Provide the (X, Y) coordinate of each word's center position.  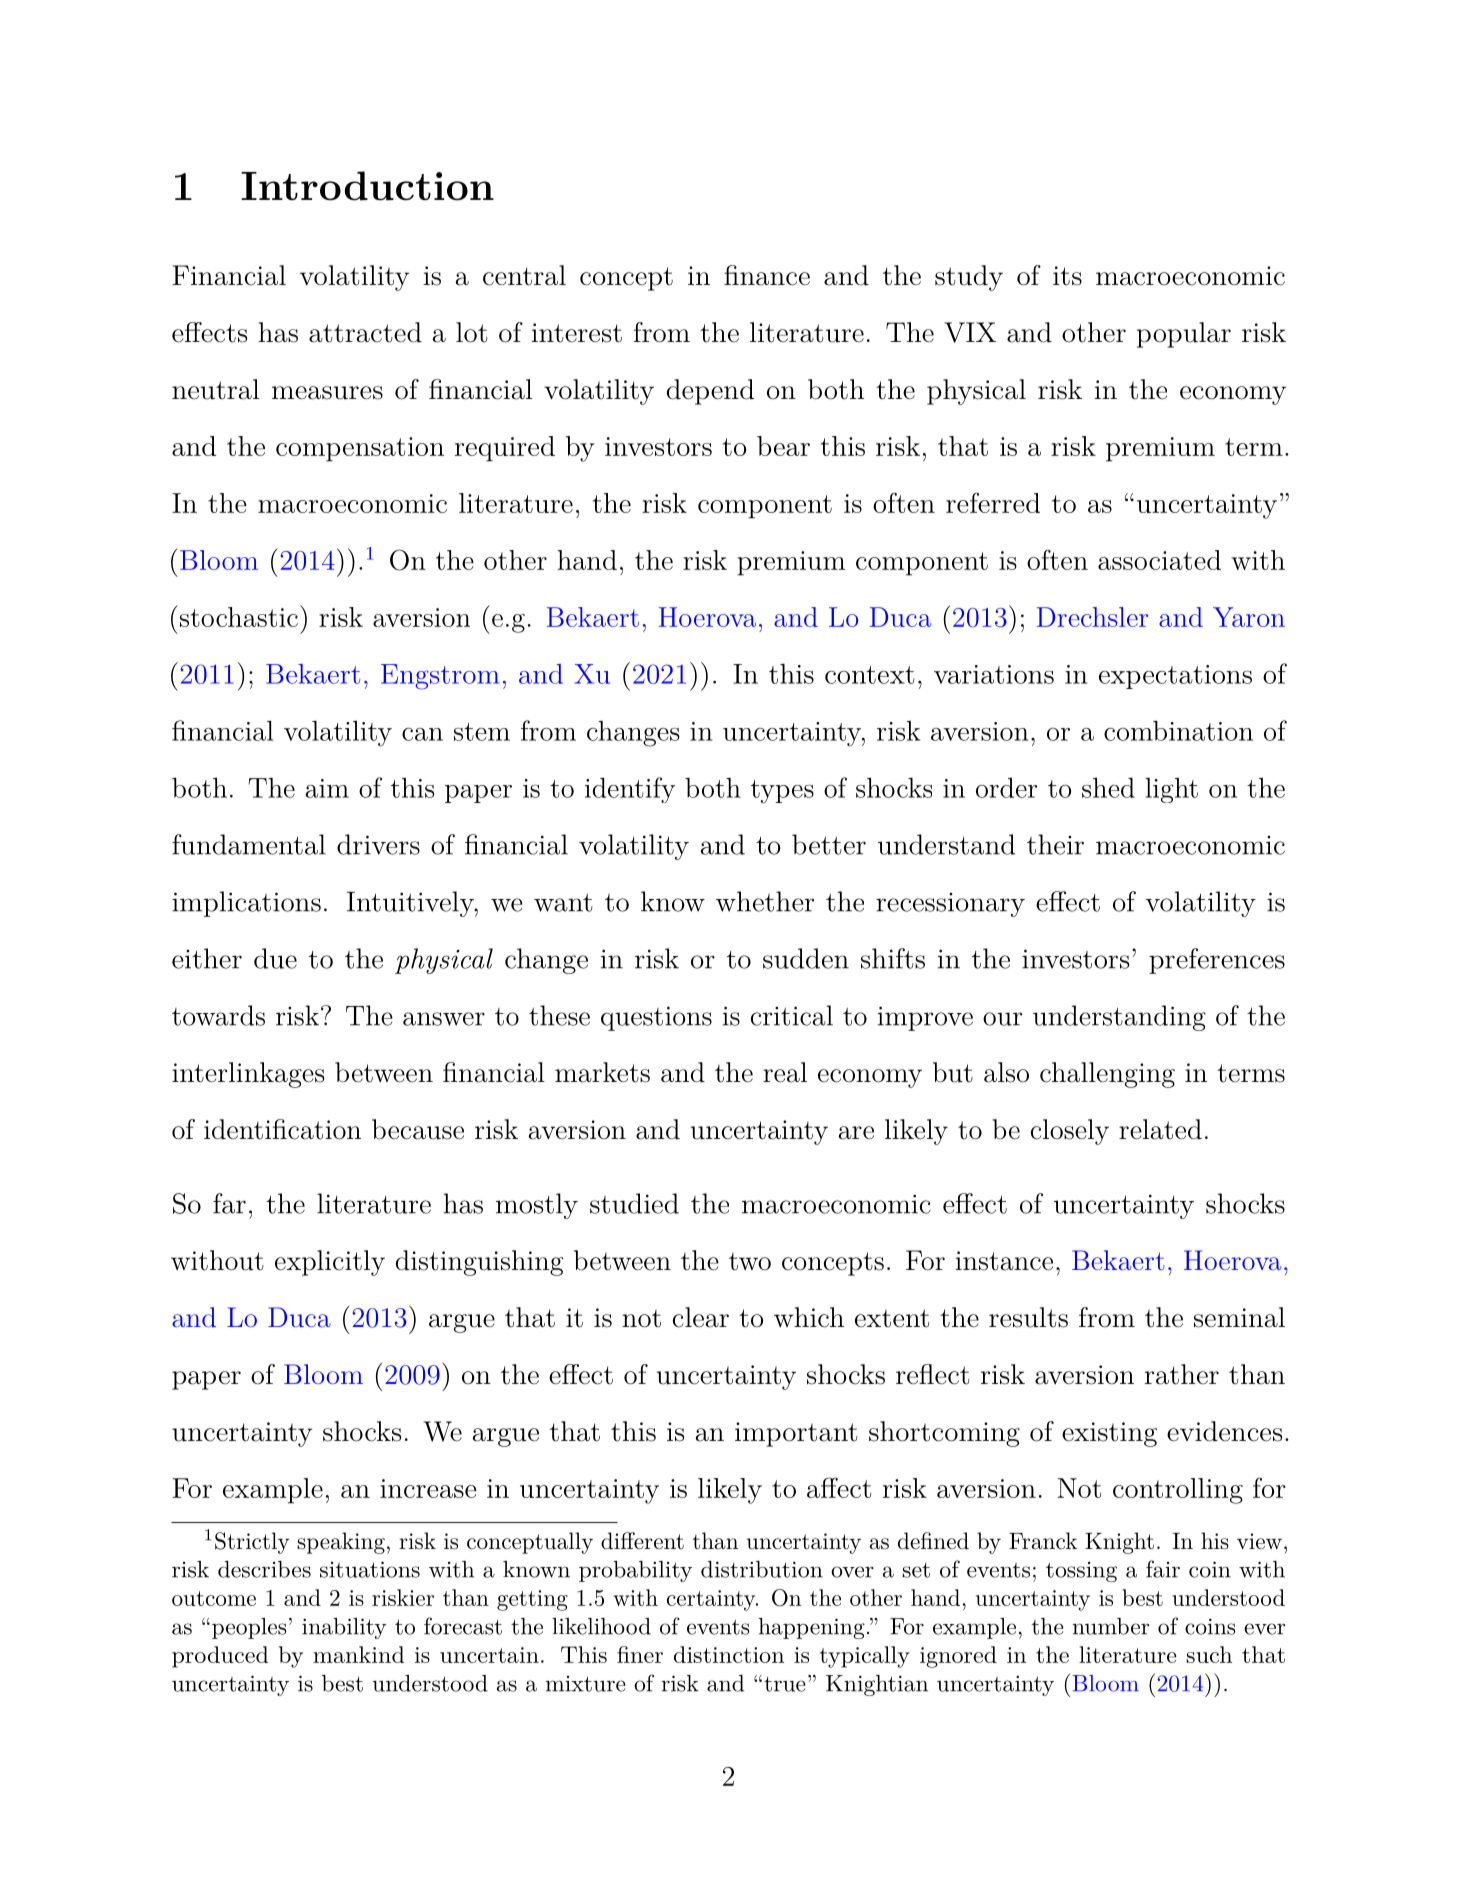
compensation (360, 449)
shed (1108, 787)
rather (1182, 1374)
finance (767, 275)
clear (701, 1317)
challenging (1107, 1075)
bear (783, 446)
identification (282, 1129)
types (782, 792)
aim (327, 788)
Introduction (367, 186)
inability (344, 1628)
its (1067, 276)
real (785, 1072)
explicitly (330, 1263)
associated (1159, 560)
